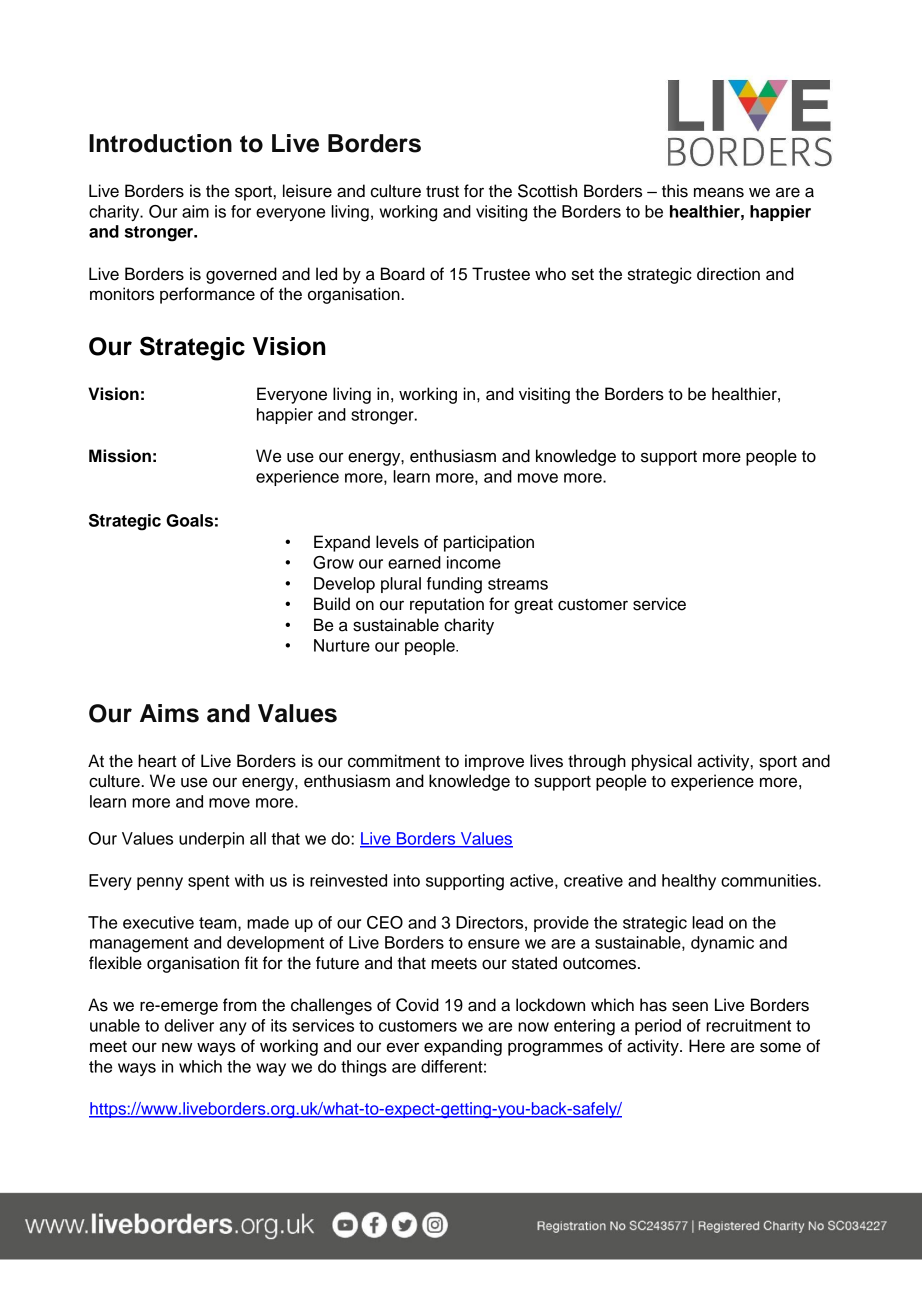 The width and height of the screenshot is (924, 1308). I want to click on great, so click(533, 606).
